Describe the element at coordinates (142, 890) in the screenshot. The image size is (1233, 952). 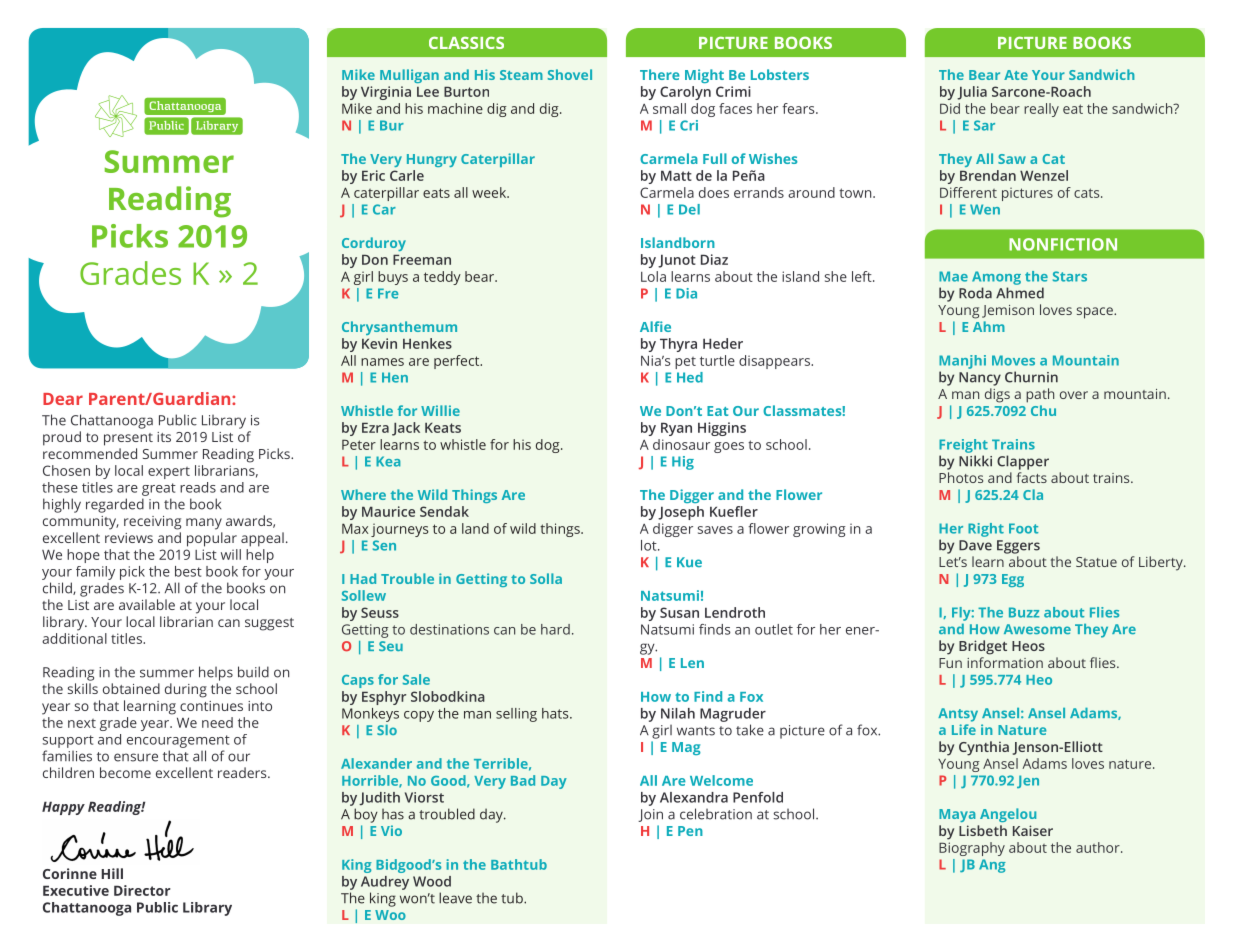
I see `Director` at that location.
